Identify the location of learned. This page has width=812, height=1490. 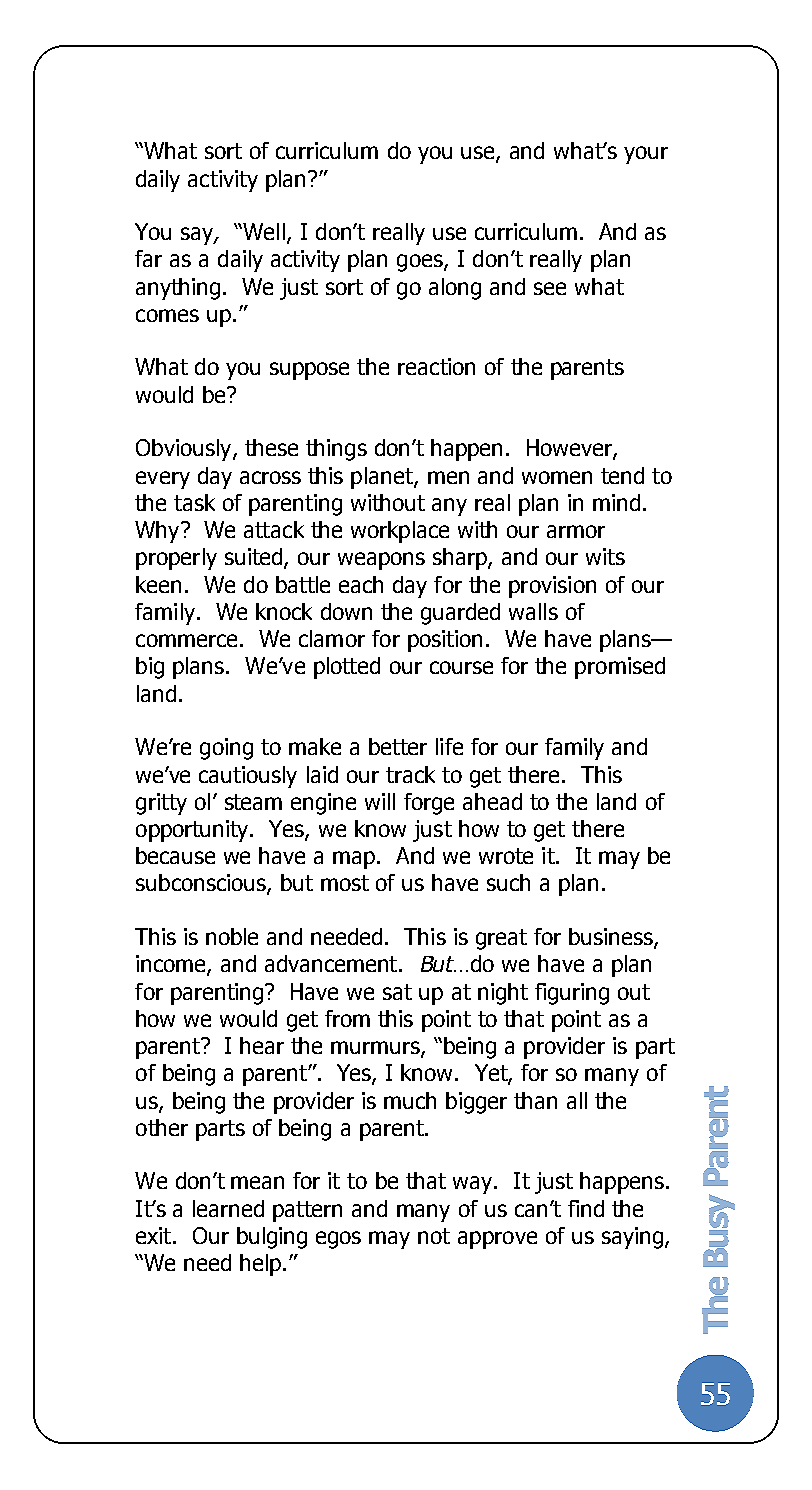
(228, 1208).
